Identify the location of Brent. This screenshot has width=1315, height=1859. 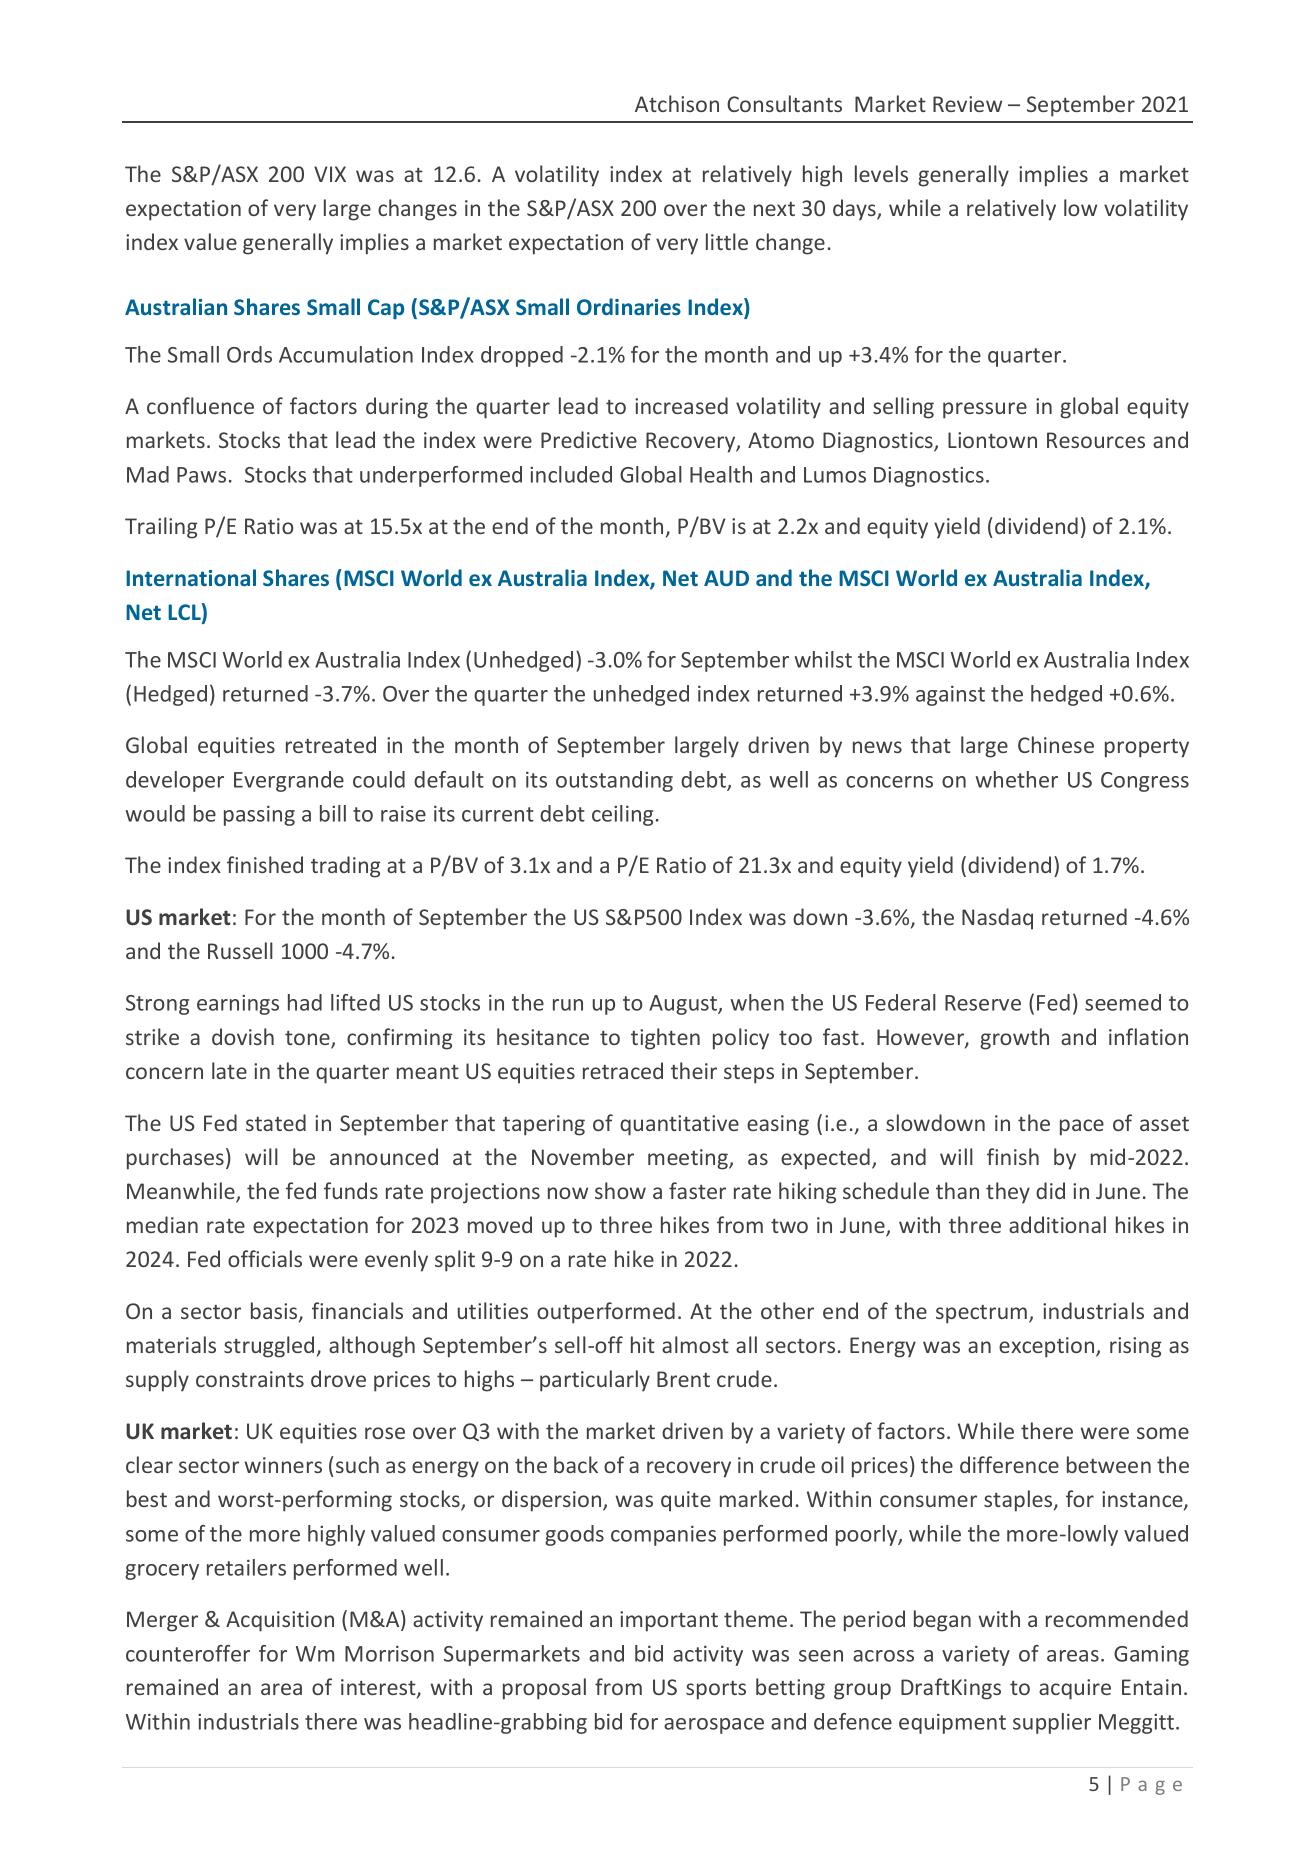
(683, 1379).
